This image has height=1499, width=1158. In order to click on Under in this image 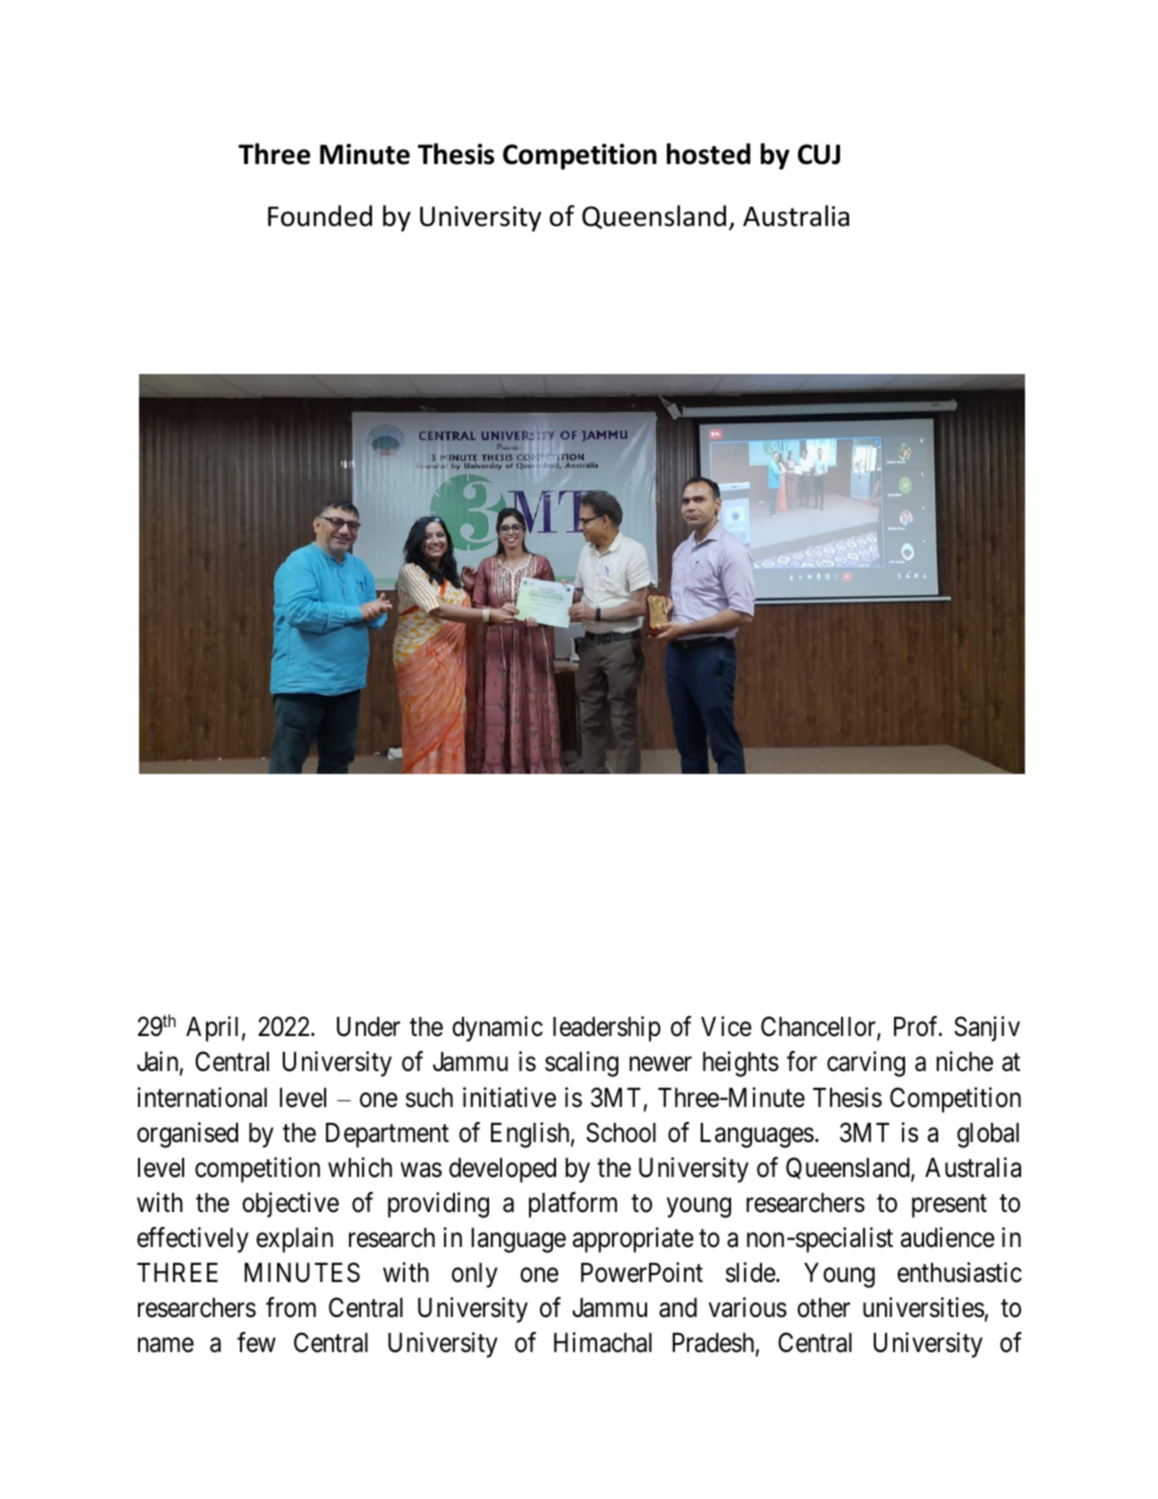, I will do `click(368, 1027)`.
